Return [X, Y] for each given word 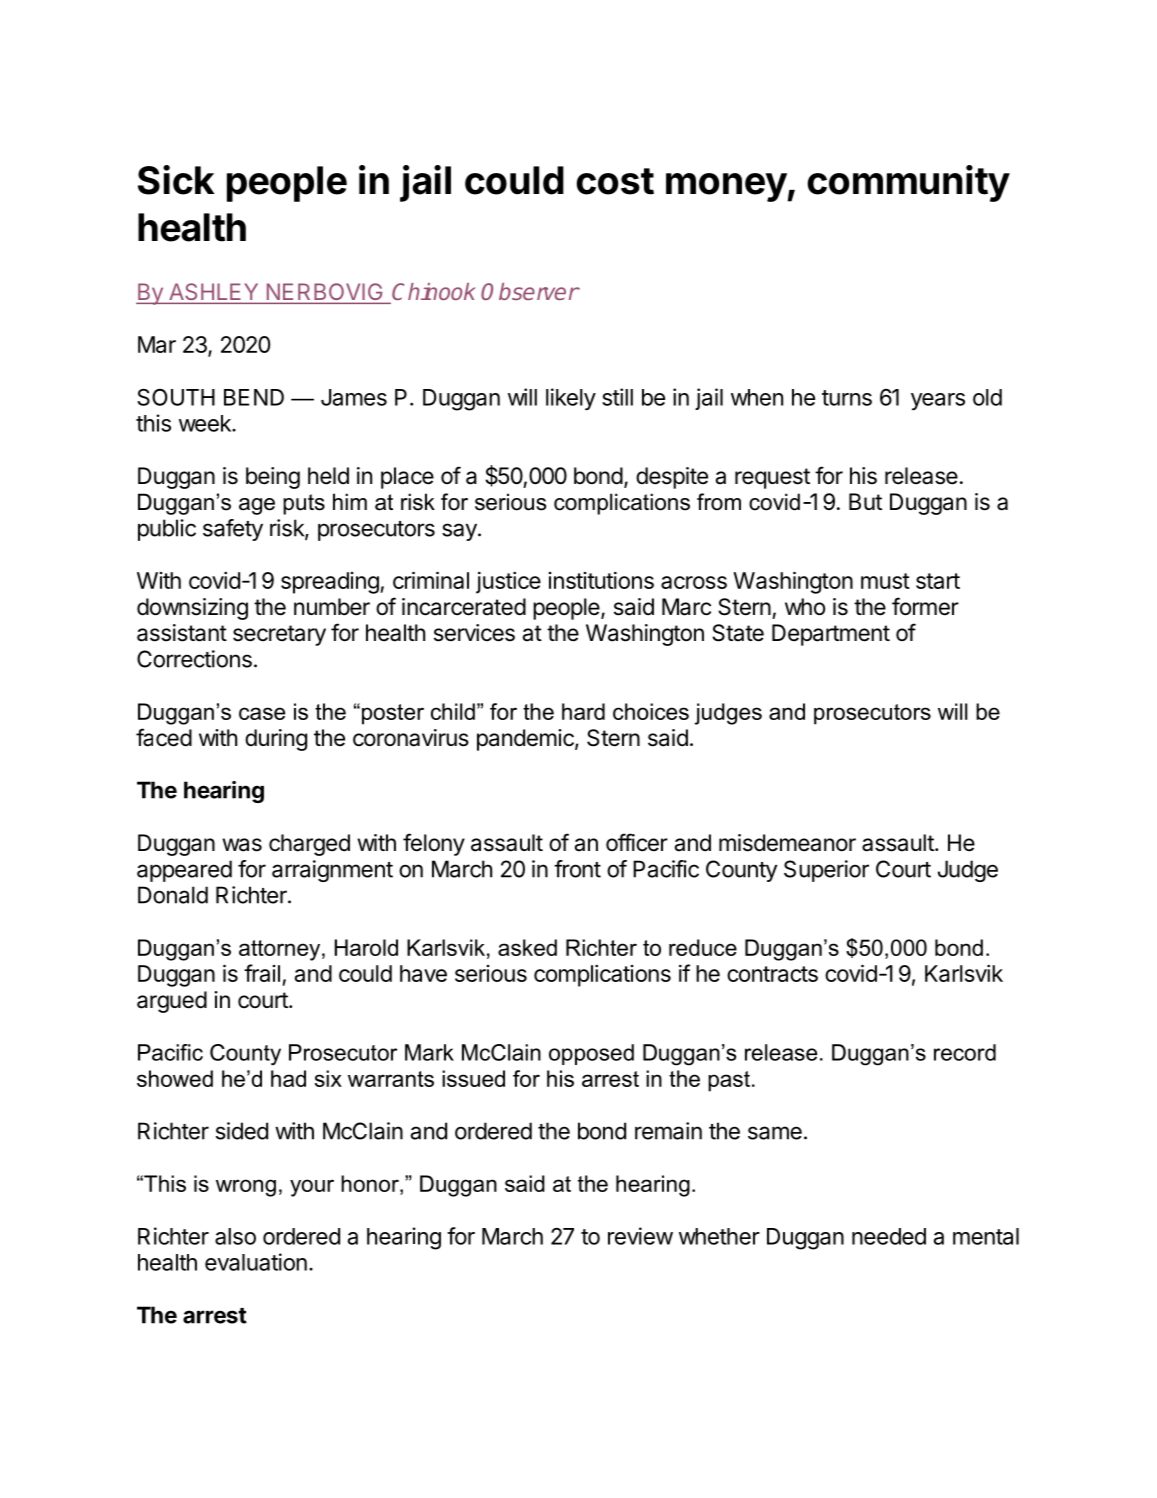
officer [637, 842]
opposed [591, 1054]
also [235, 1236]
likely [571, 399]
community [908, 183]
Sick [176, 180]
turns [847, 398]
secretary [279, 635]
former [925, 606]
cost [615, 181]
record [965, 1052]
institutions [601, 580]
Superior [826, 871]
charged [309, 845]
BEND [254, 397]
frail [262, 973]
